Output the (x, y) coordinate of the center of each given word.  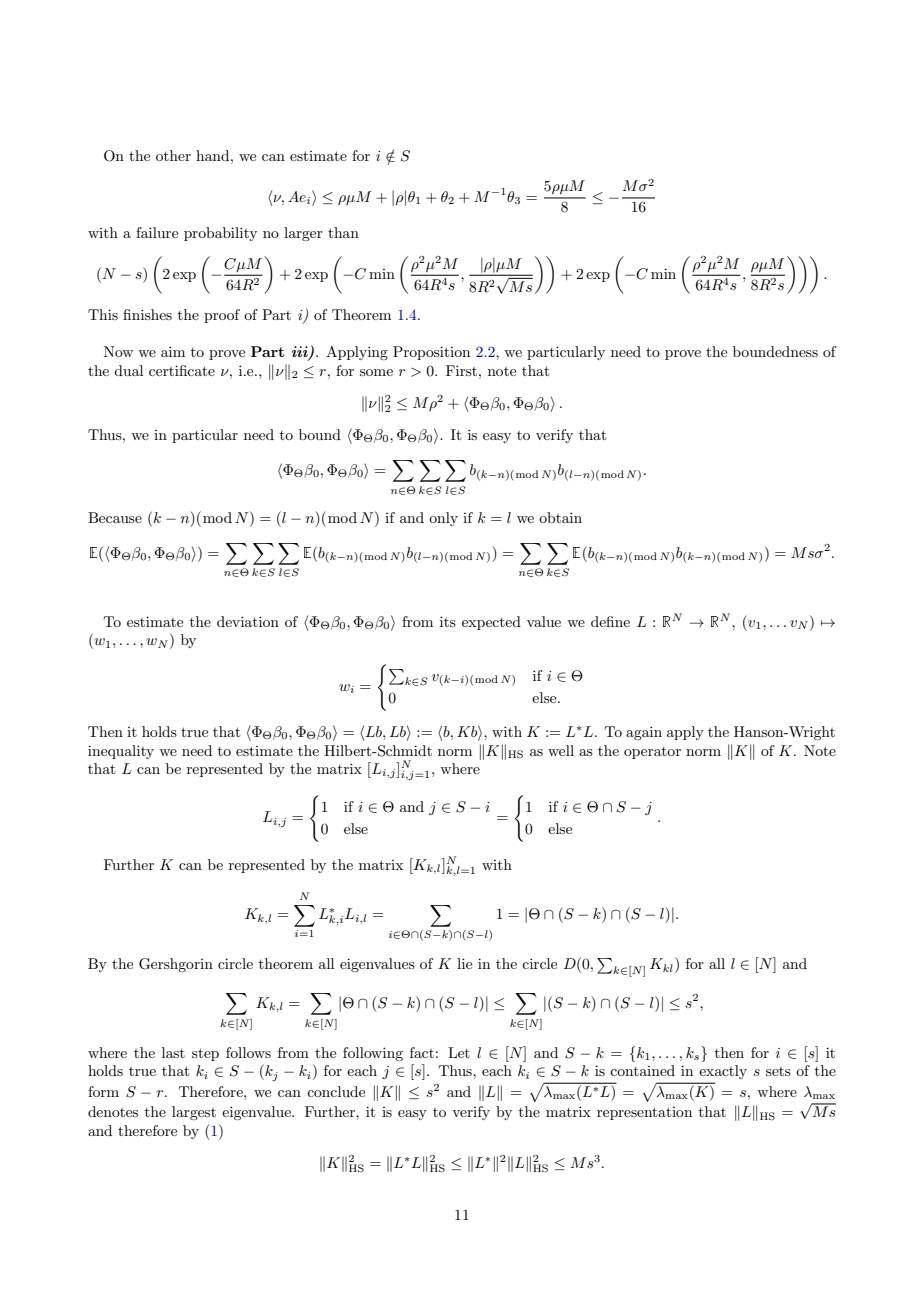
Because (115, 517)
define (610, 621)
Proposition (431, 353)
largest (194, 1113)
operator (652, 753)
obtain (560, 517)
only (443, 519)
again (644, 733)
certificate (182, 370)
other (173, 155)
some (376, 372)
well (561, 750)
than (343, 232)
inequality (121, 752)
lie (464, 963)
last (173, 1052)
